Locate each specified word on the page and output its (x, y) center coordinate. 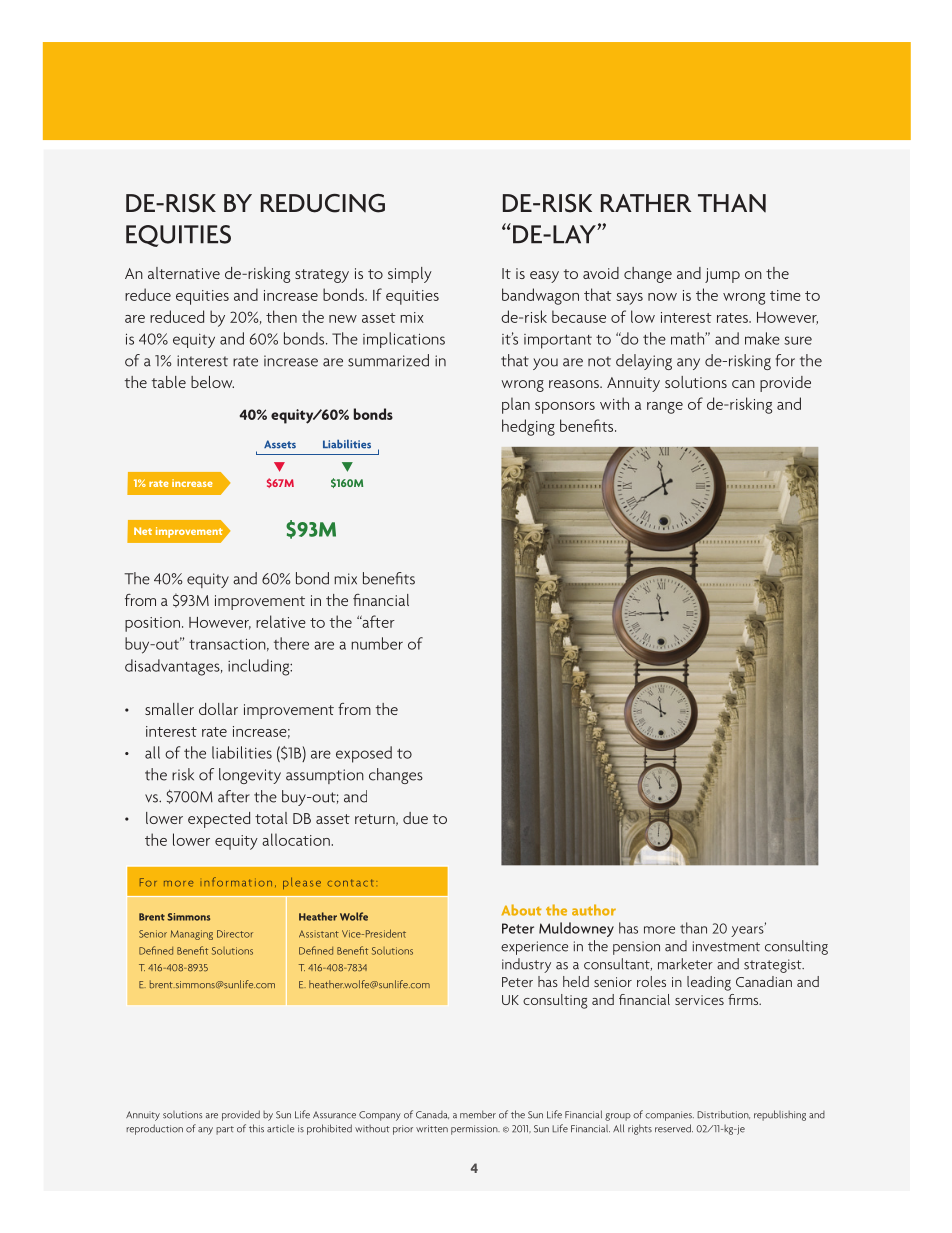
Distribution (723, 1114)
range (665, 408)
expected (219, 820)
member (478, 1114)
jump (722, 275)
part (225, 1130)
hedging (528, 427)
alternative (184, 273)
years (748, 930)
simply (410, 275)
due (415, 818)
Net (143, 531)
